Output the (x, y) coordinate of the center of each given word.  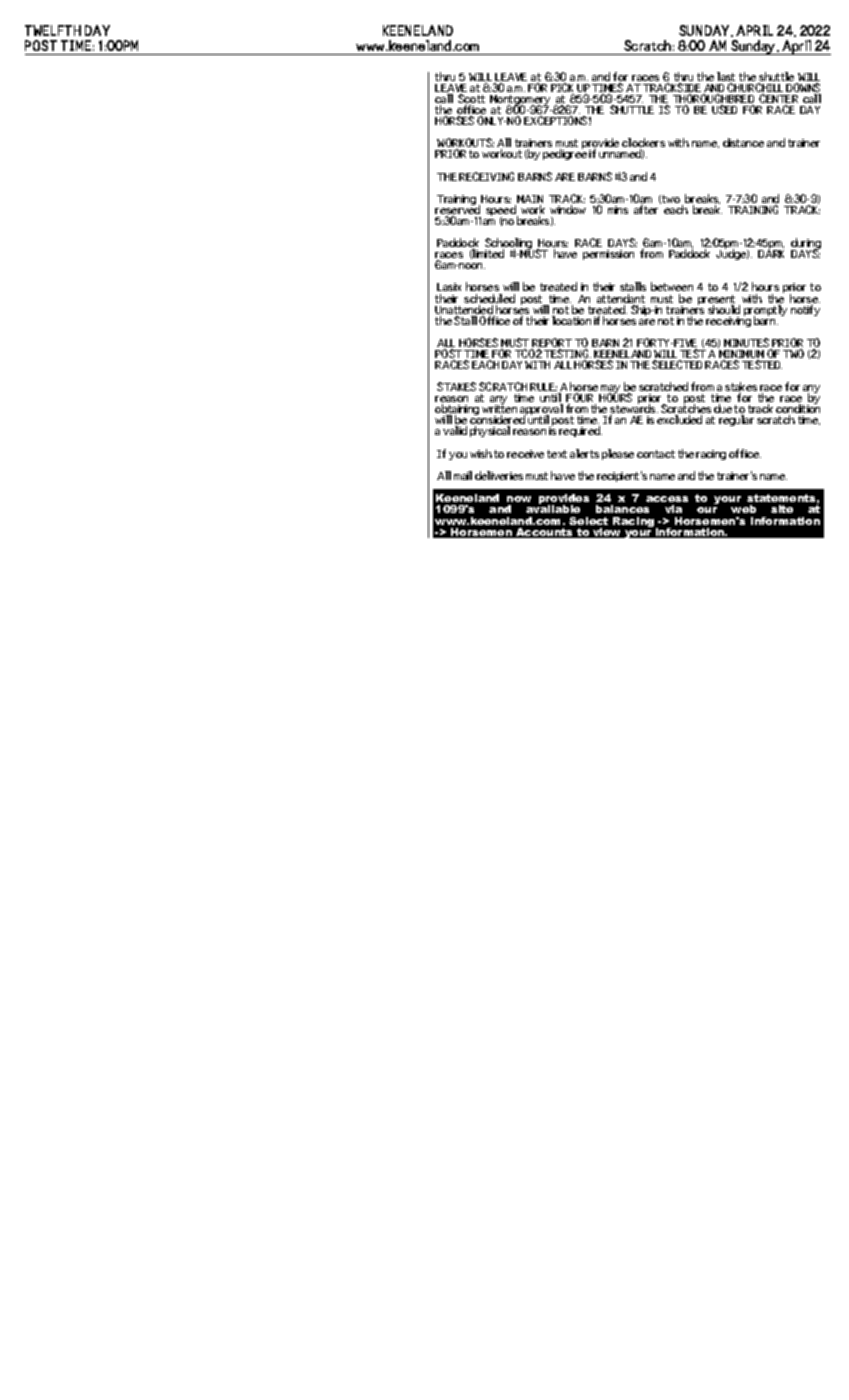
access (667, 499)
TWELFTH (53, 30)
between (672, 288)
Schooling (508, 245)
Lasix (449, 289)
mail (463, 475)
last (726, 78)
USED (724, 109)
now (519, 499)
